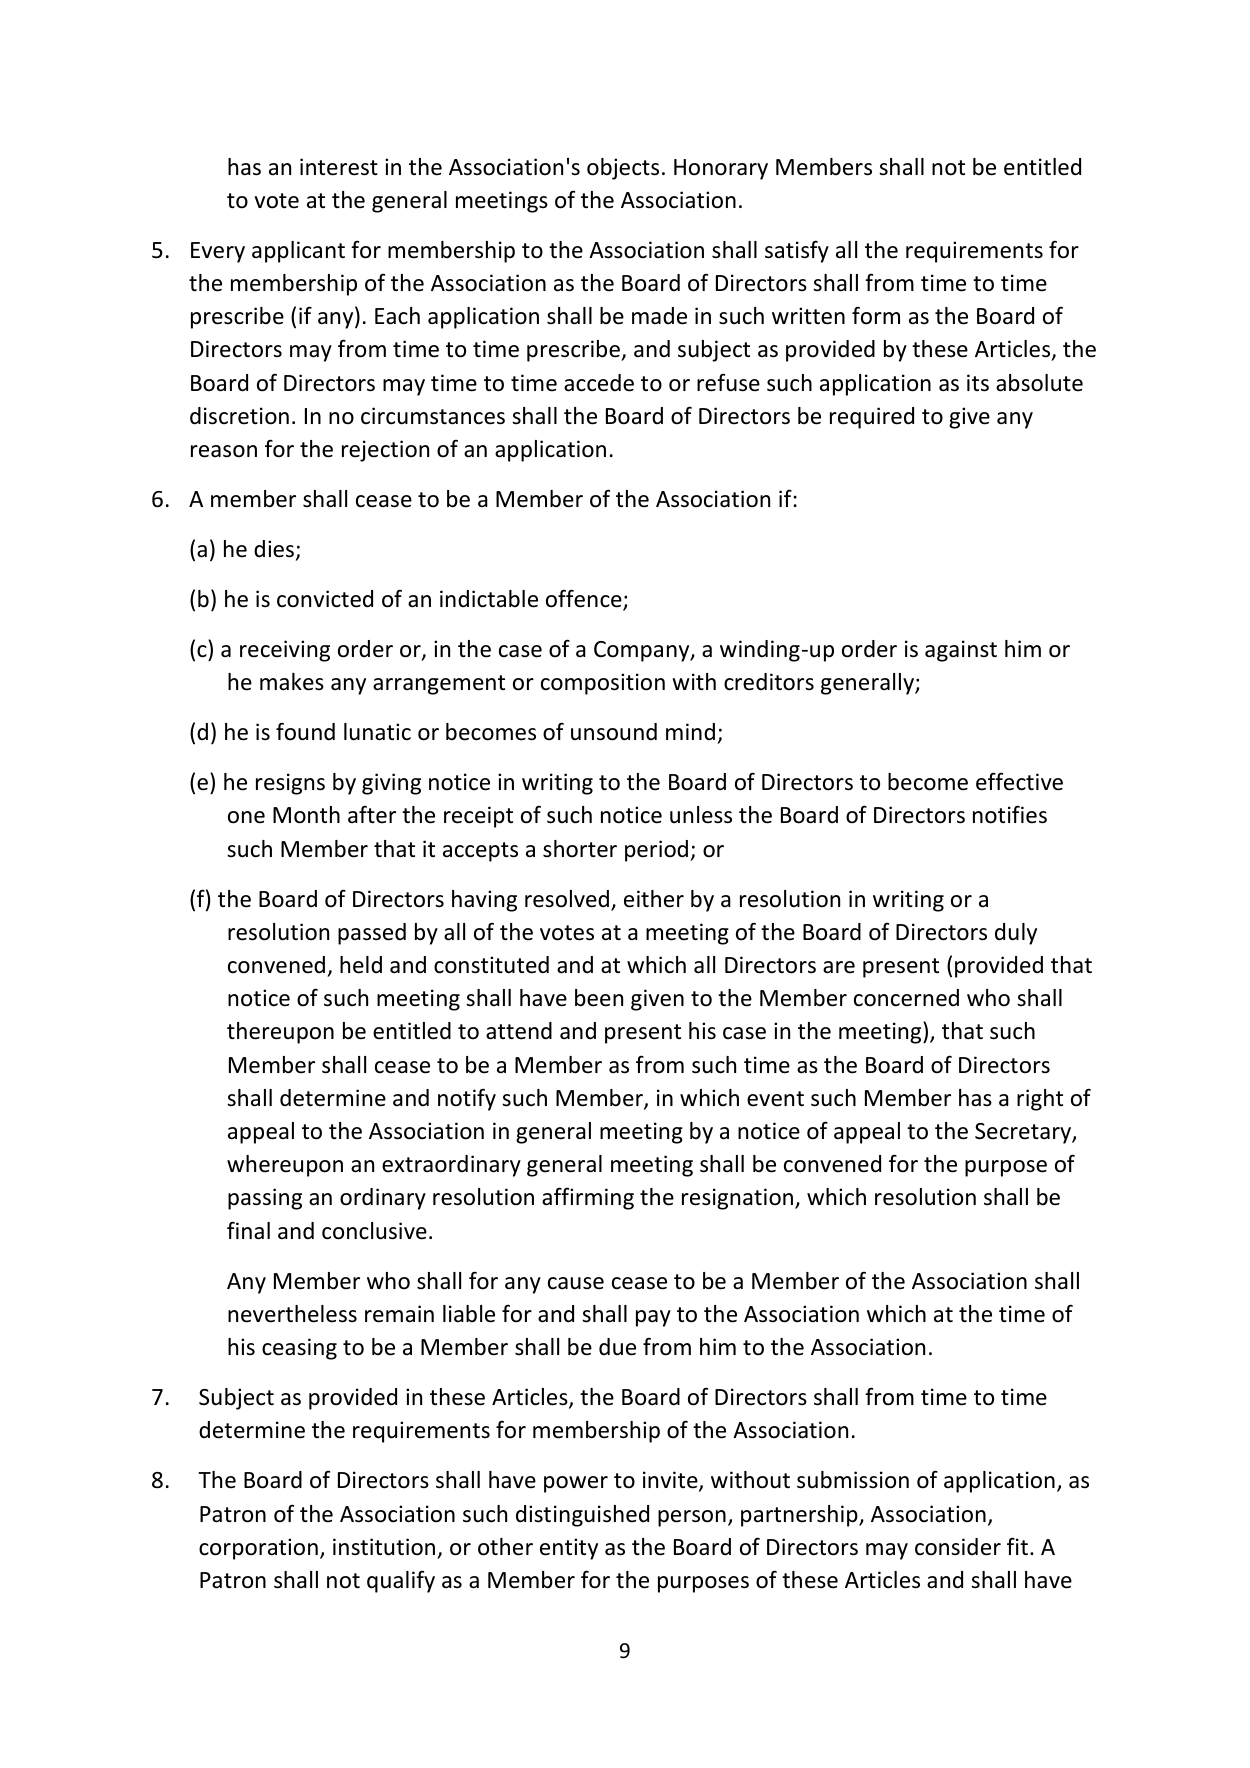  I want to click on Month, so click(306, 815).
